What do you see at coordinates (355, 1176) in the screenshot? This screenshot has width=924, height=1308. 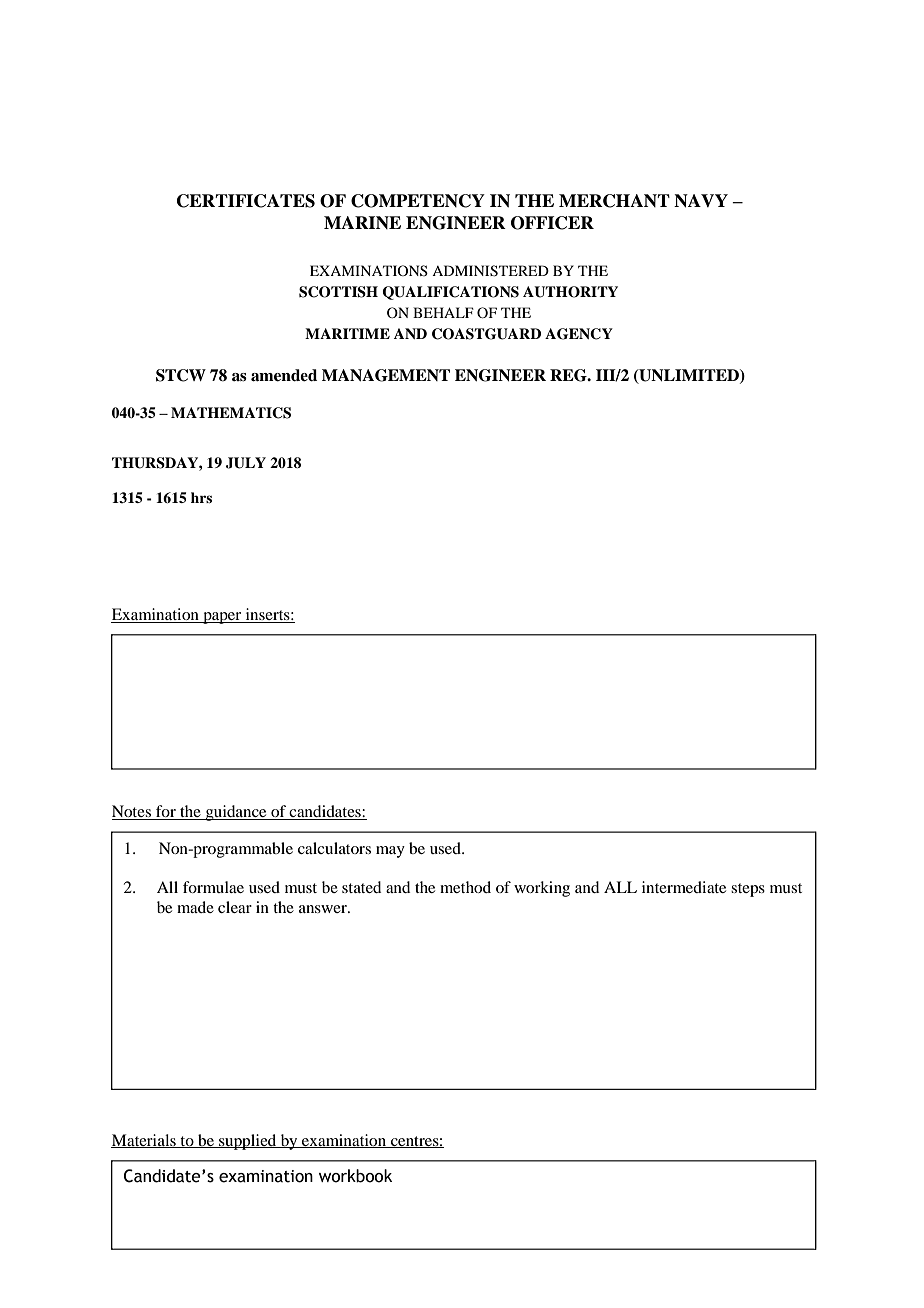 I see `workbook` at bounding box center [355, 1176].
